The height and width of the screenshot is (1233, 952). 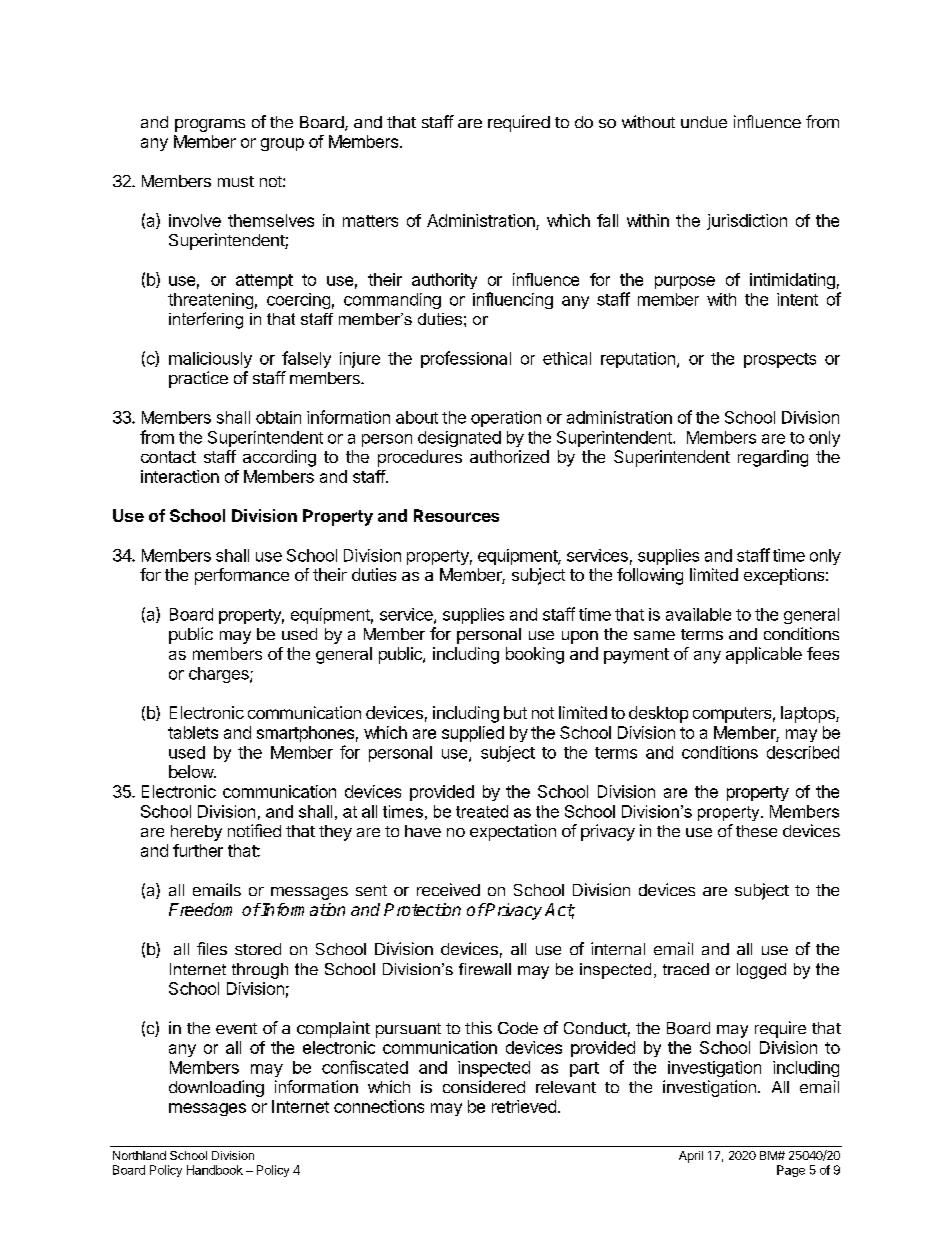 What do you see at coordinates (473, 734) in the screenshot?
I see `supplied` at bounding box center [473, 734].
